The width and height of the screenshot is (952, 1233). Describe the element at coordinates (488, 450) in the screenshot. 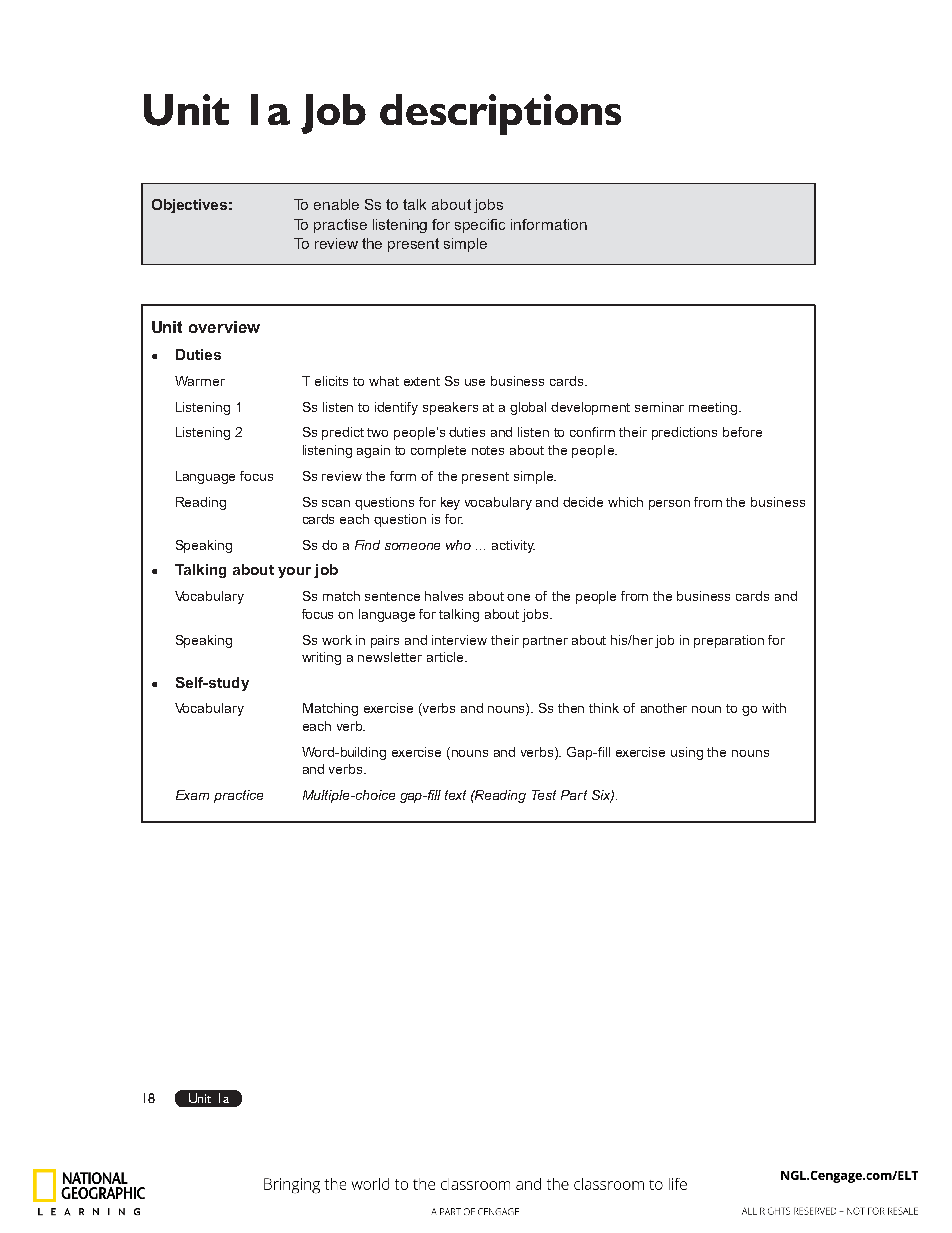

I see `notes` at that location.
